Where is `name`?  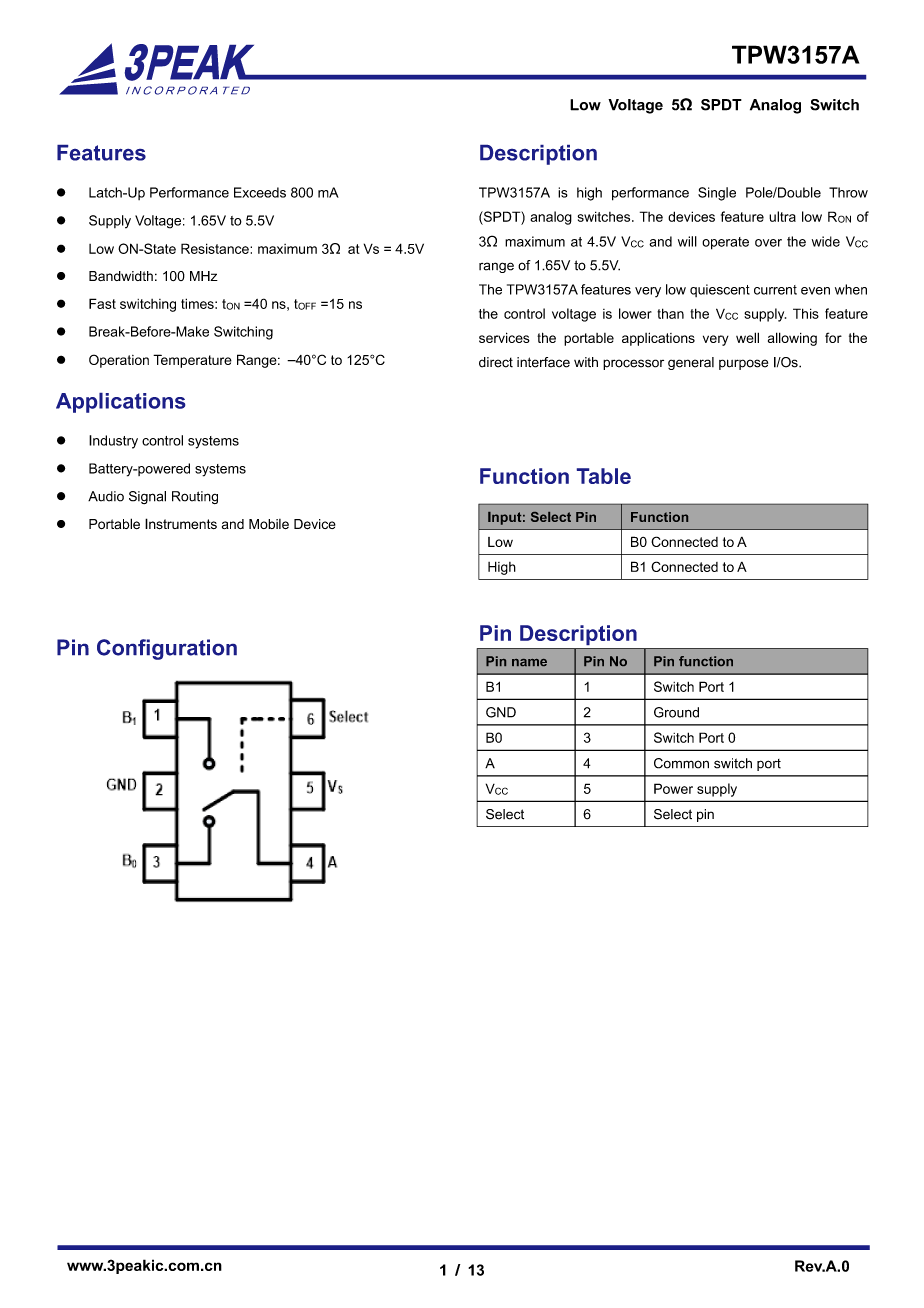
name is located at coordinates (529, 662).
